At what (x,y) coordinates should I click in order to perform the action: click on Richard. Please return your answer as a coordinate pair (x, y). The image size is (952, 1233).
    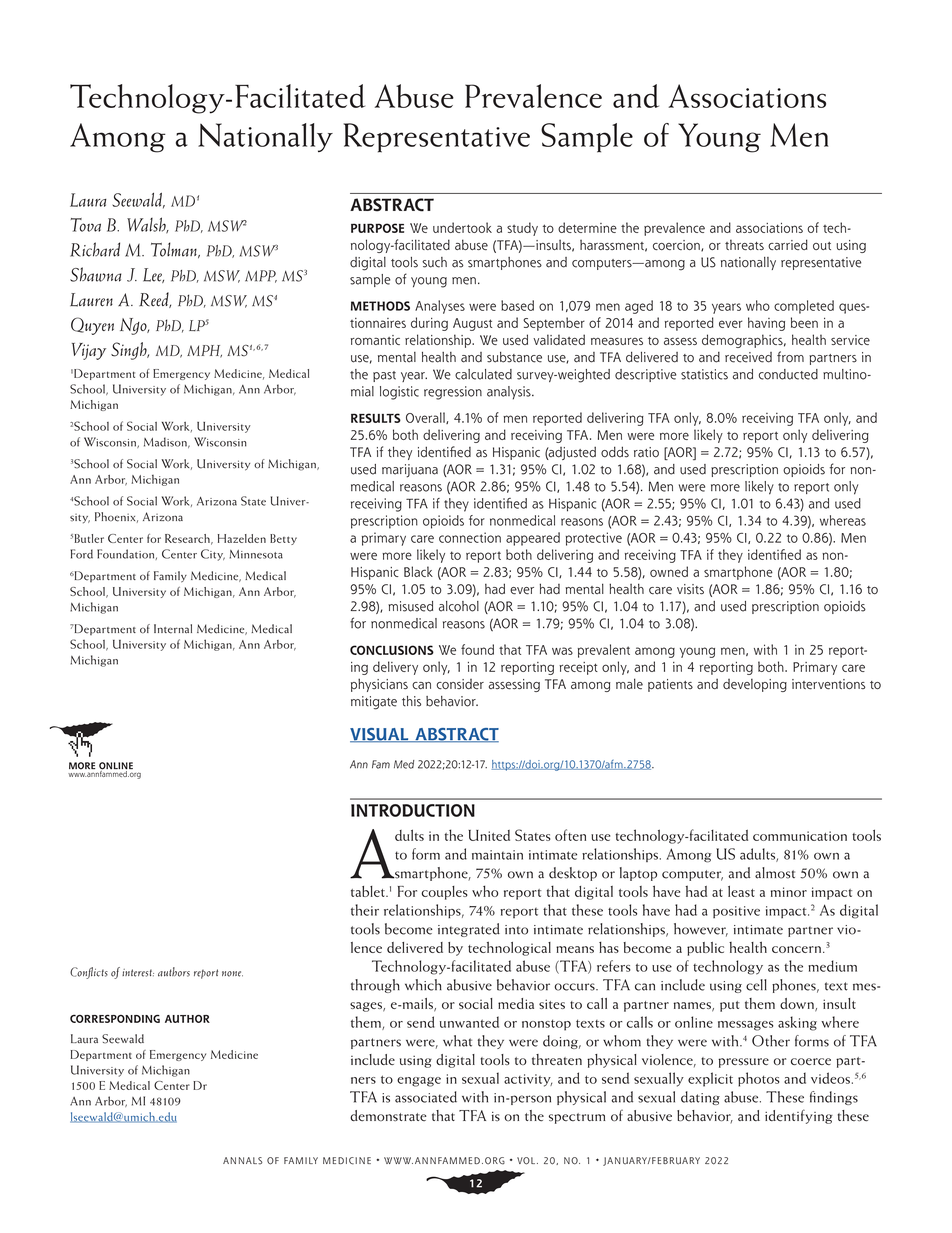
    Looking at the image, I should click on (95, 249).
